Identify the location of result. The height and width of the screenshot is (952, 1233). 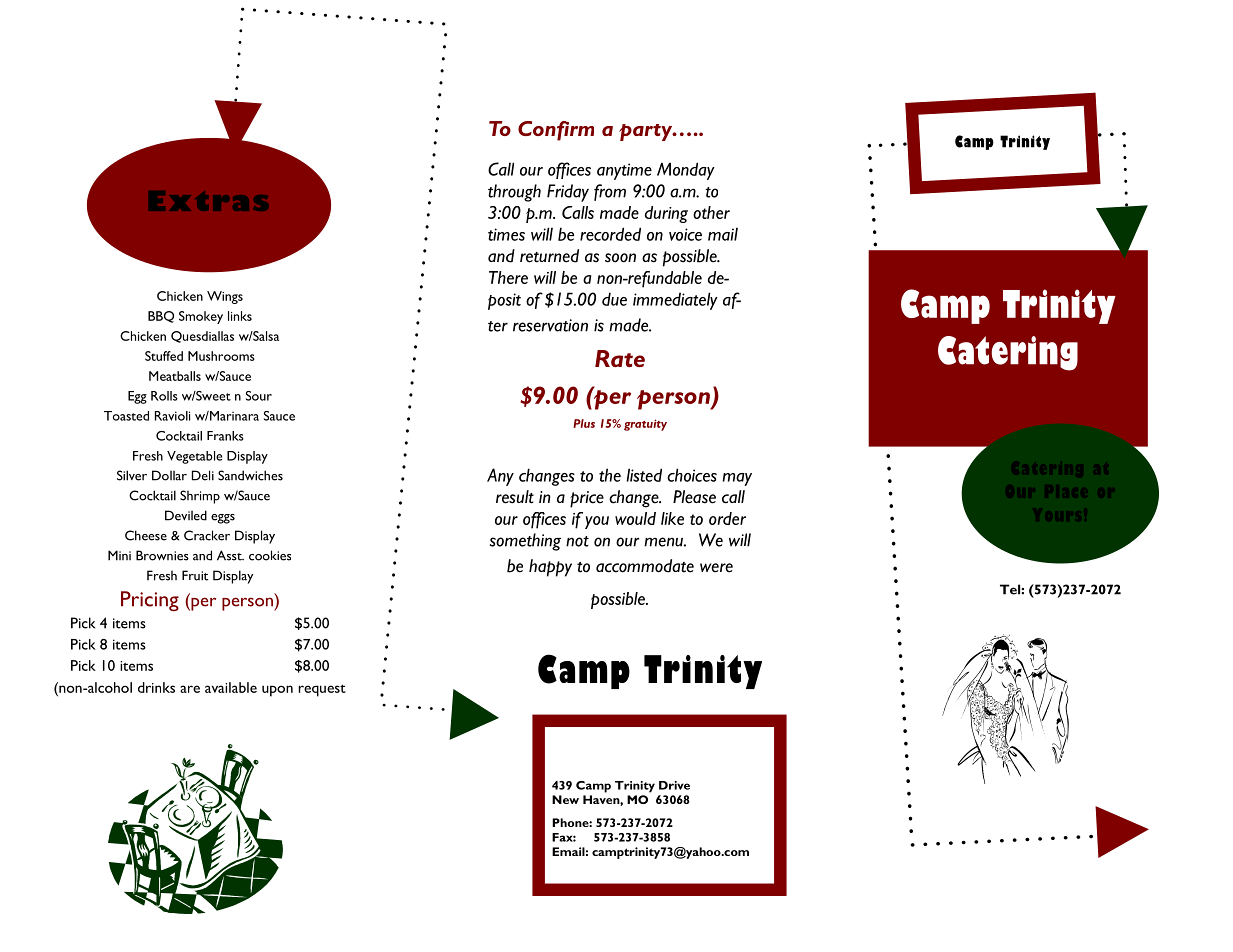
(515, 497).
